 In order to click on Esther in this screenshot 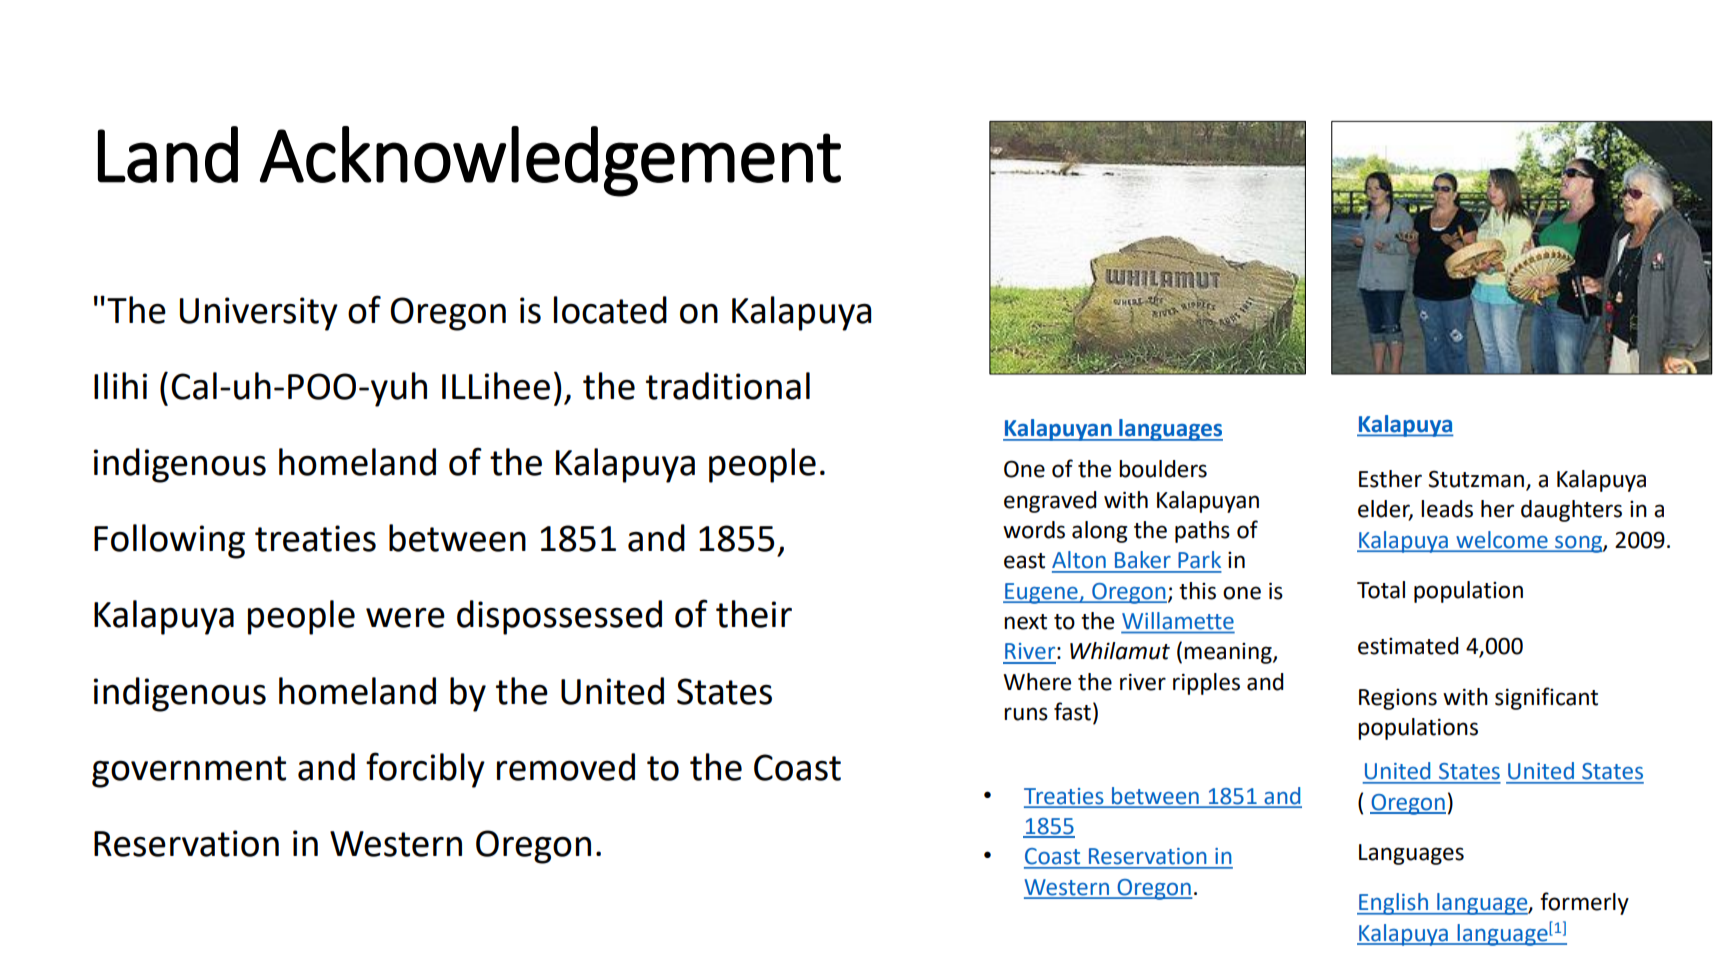, I will do `click(1390, 479)`.
